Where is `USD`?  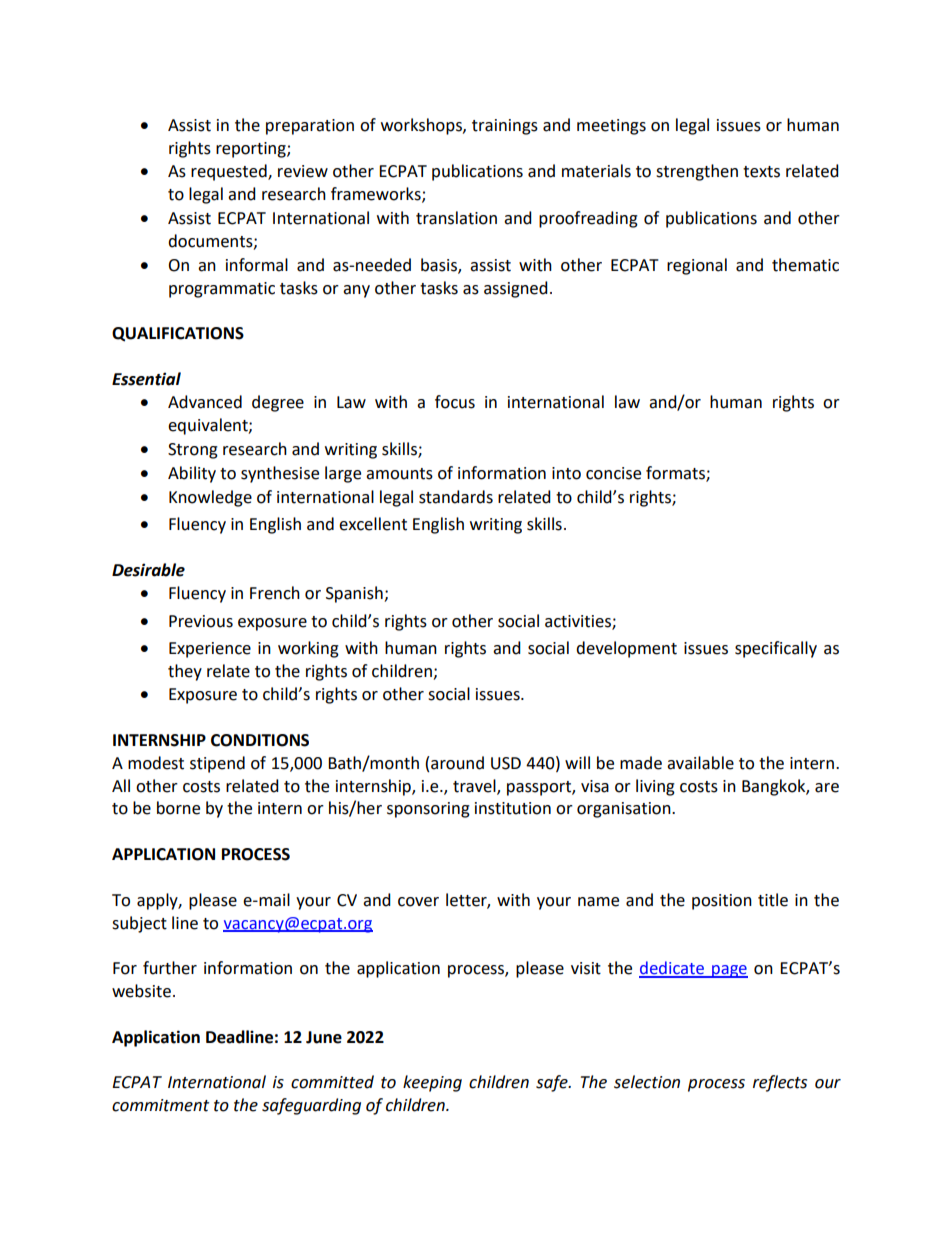 USD is located at coordinates (506, 763).
